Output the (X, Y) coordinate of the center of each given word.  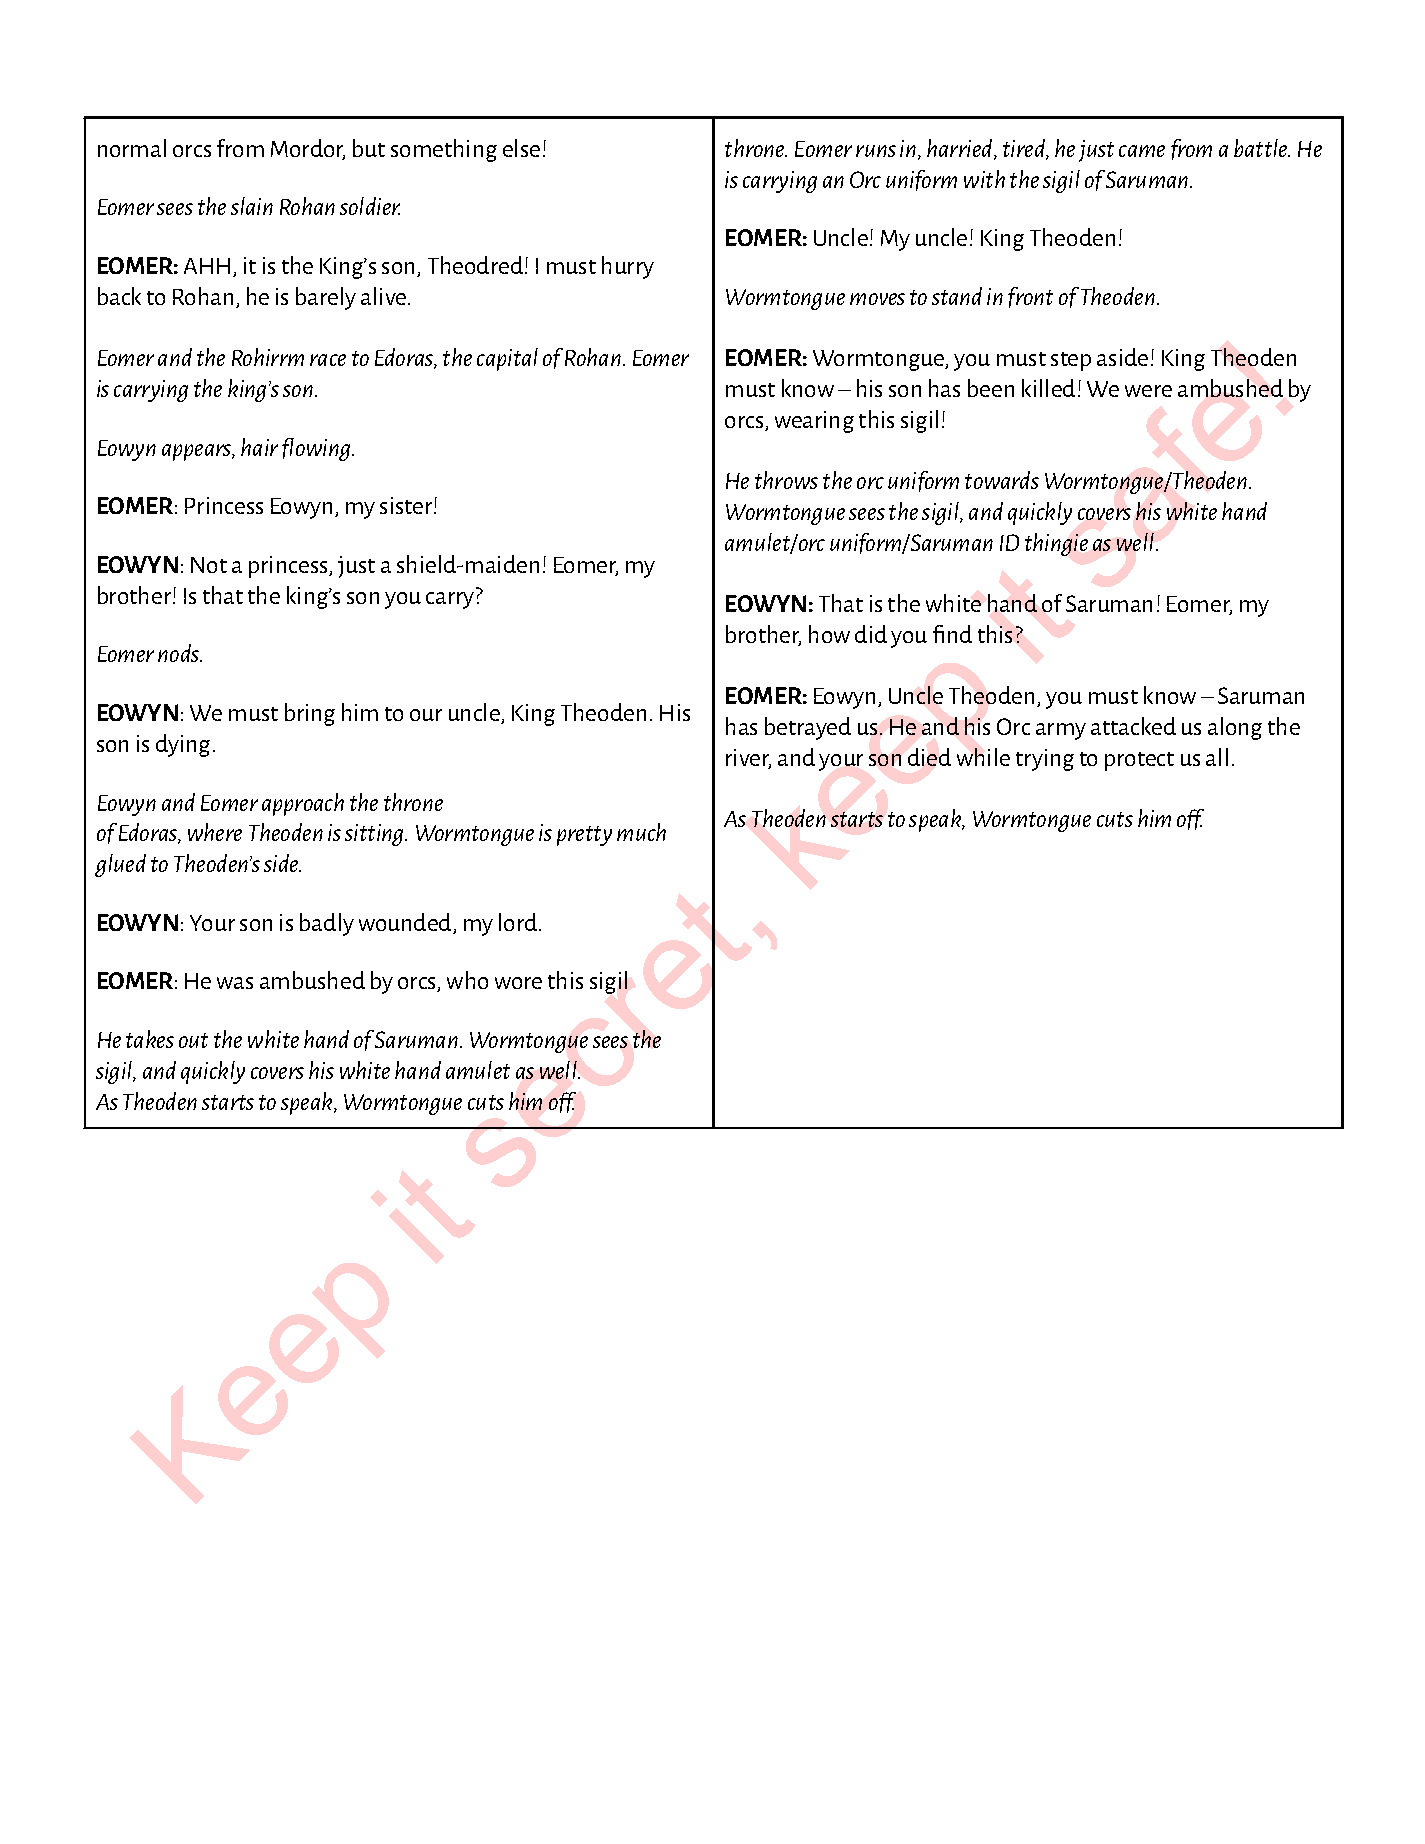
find (952, 634)
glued (120, 865)
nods (180, 653)
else (521, 148)
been (991, 388)
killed (1048, 388)
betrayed (808, 728)
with (984, 179)
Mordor (308, 149)
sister (407, 505)
